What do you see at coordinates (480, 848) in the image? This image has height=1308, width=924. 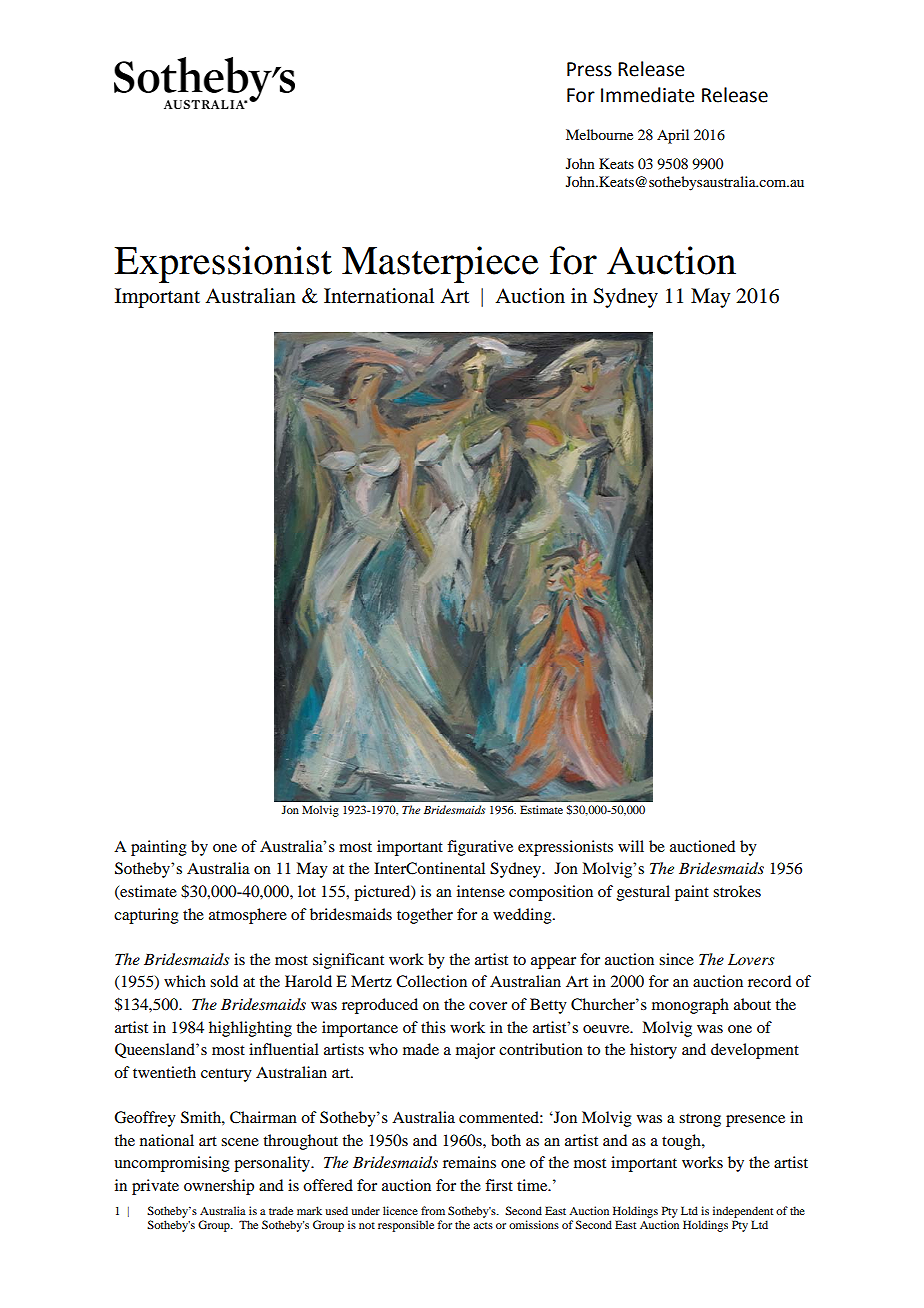 I see `figurative` at bounding box center [480, 848].
